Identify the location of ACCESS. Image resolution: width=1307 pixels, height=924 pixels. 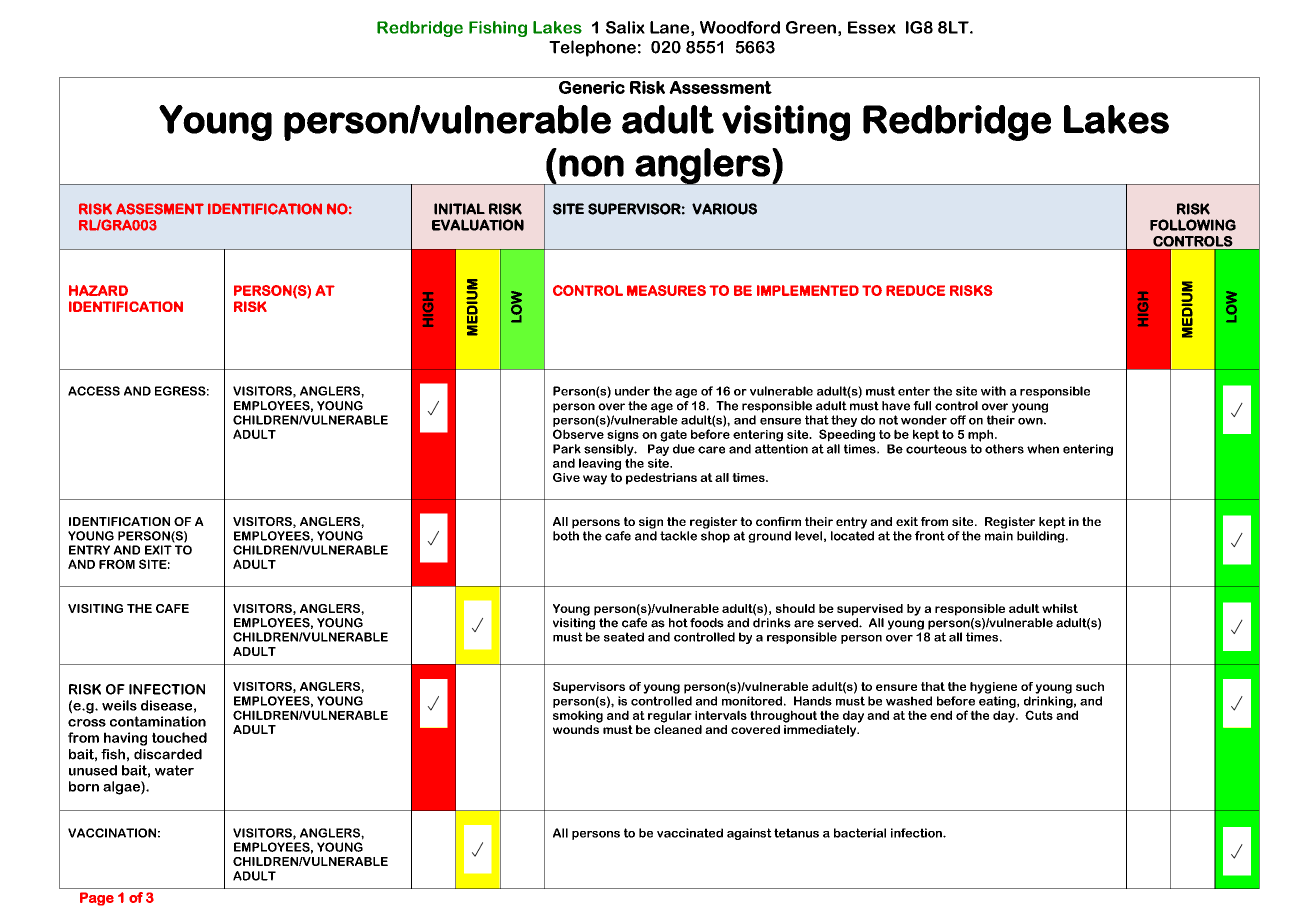
(94, 391).
